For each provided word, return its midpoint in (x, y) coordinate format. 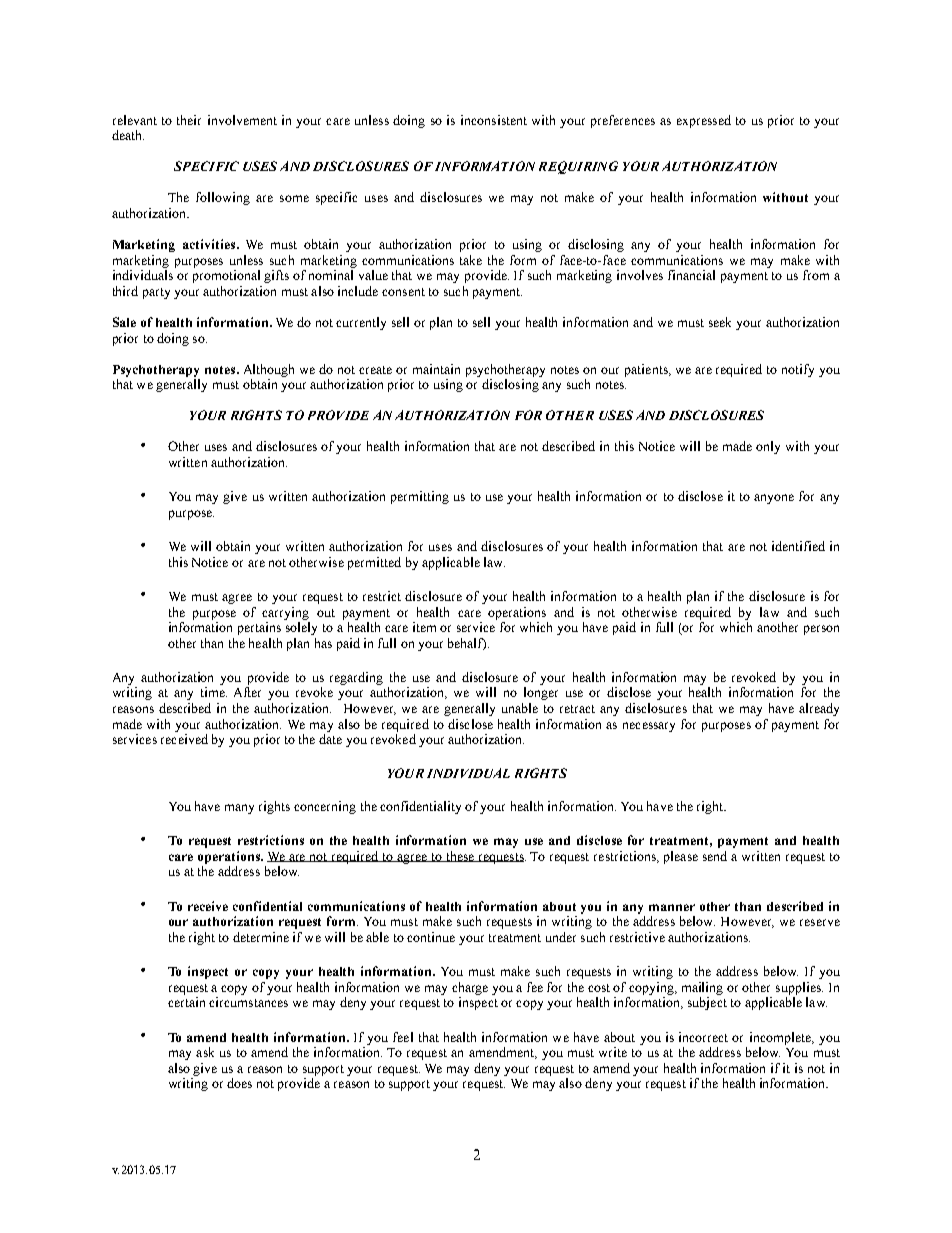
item (424, 627)
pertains (259, 628)
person (821, 630)
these (460, 856)
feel (403, 1037)
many (239, 809)
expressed (704, 121)
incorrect (703, 1037)
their (189, 120)
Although (269, 370)
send (715, 856)
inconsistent (494, 120)
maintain (436, 369)
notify (798, 370)
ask (205, 1052)
